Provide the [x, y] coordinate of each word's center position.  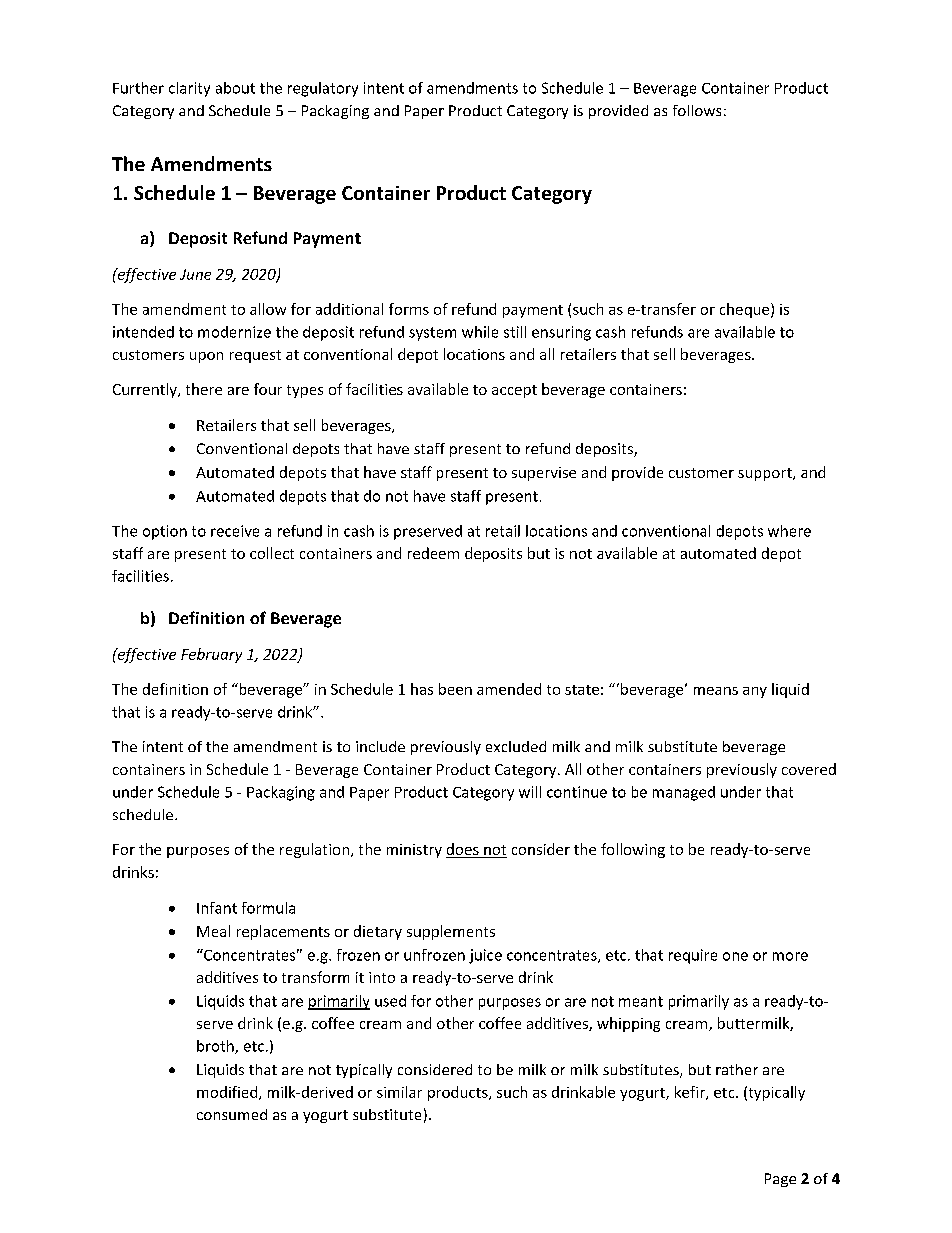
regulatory [323, 89]
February [211, 655]
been [455, 689]
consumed [232, 1114]
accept [514, 391]
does [463, 850]
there [204, 389]
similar [399, 1092]
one [735, 956]
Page [780, 1180]
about [235, 88]
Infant [217, 908]
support [766, 474]
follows [697, 110]
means [716, 691]
